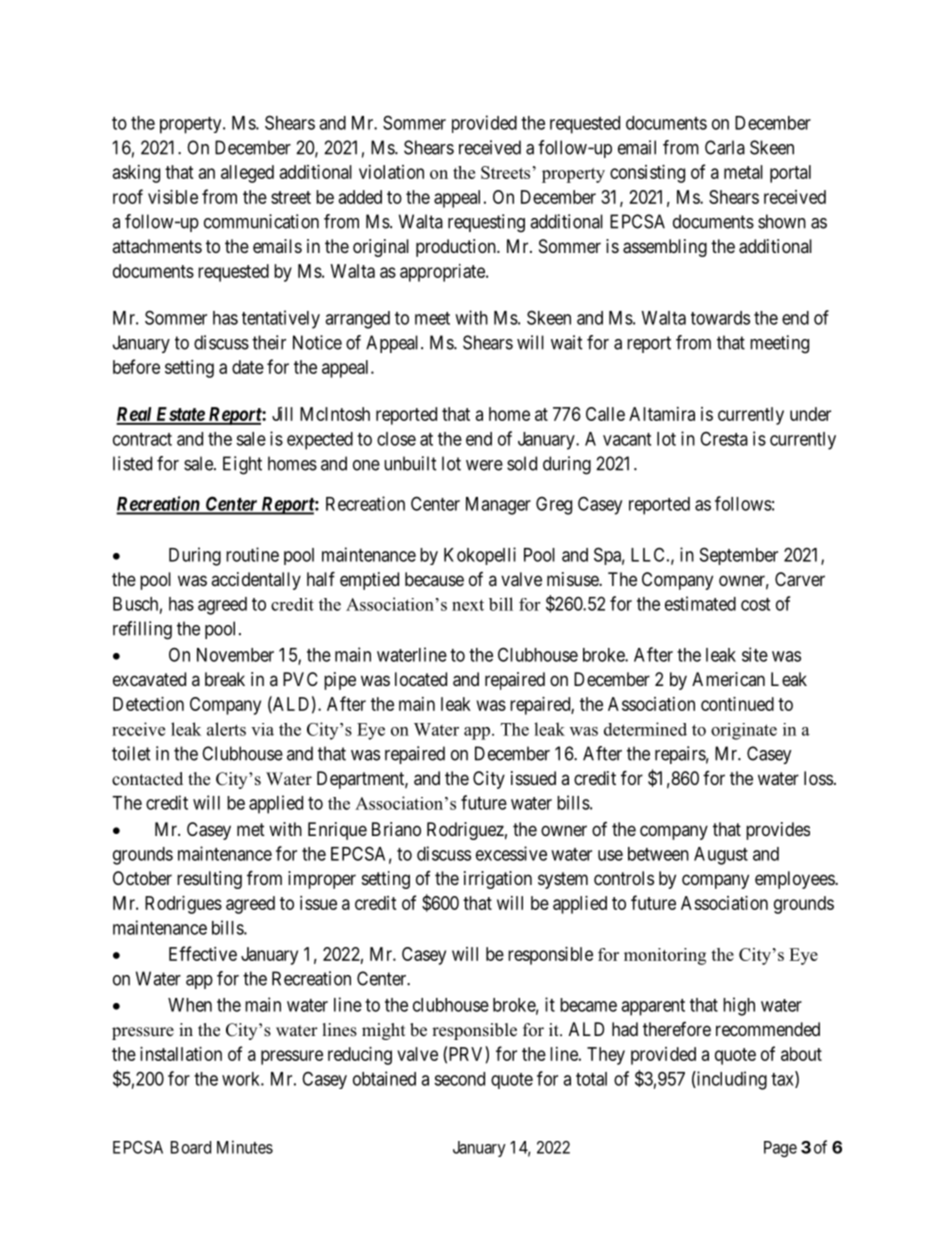 This screenshot has height=1233, width=952. What do you see at coordinates (147, 779) in the screenshot?
I see `contacted` at bounding box center [147, 779].
